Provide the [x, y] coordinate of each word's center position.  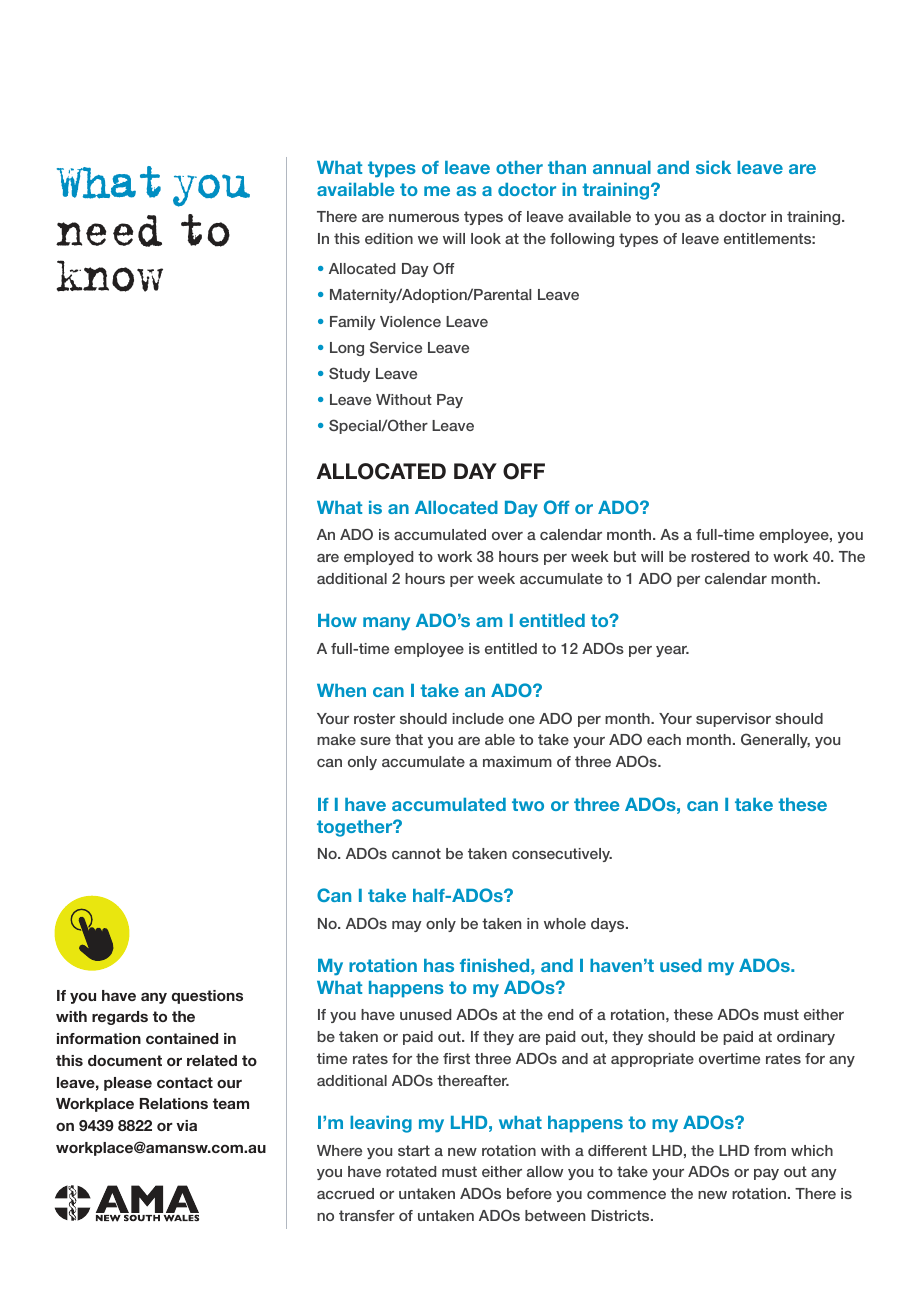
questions [207, 997]
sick [713, 167]
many [386, 623]
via [186, 1125]
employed [378, 558]
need [109, 231]
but [625, 556]
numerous [424, 218]
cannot [416, 853]
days [609, 925]
